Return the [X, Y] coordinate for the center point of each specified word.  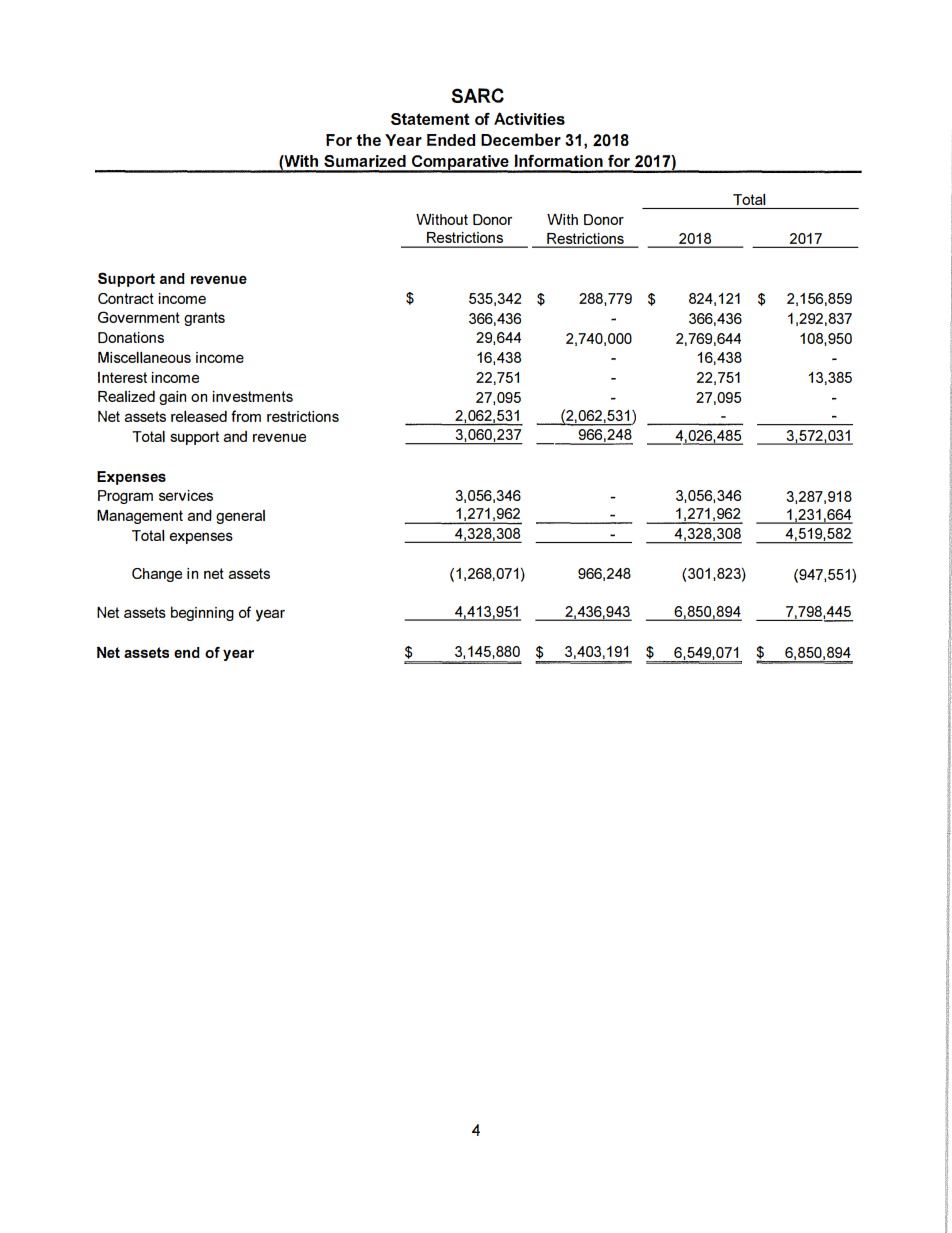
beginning [202, 613]
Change [157, 575]
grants [204, 319]
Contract [126, 298]
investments [252, 396]
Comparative [460, 164]
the [368, 140]
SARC [477, 95]
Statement [430, 119]
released [199, 416]
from [246, 416]
